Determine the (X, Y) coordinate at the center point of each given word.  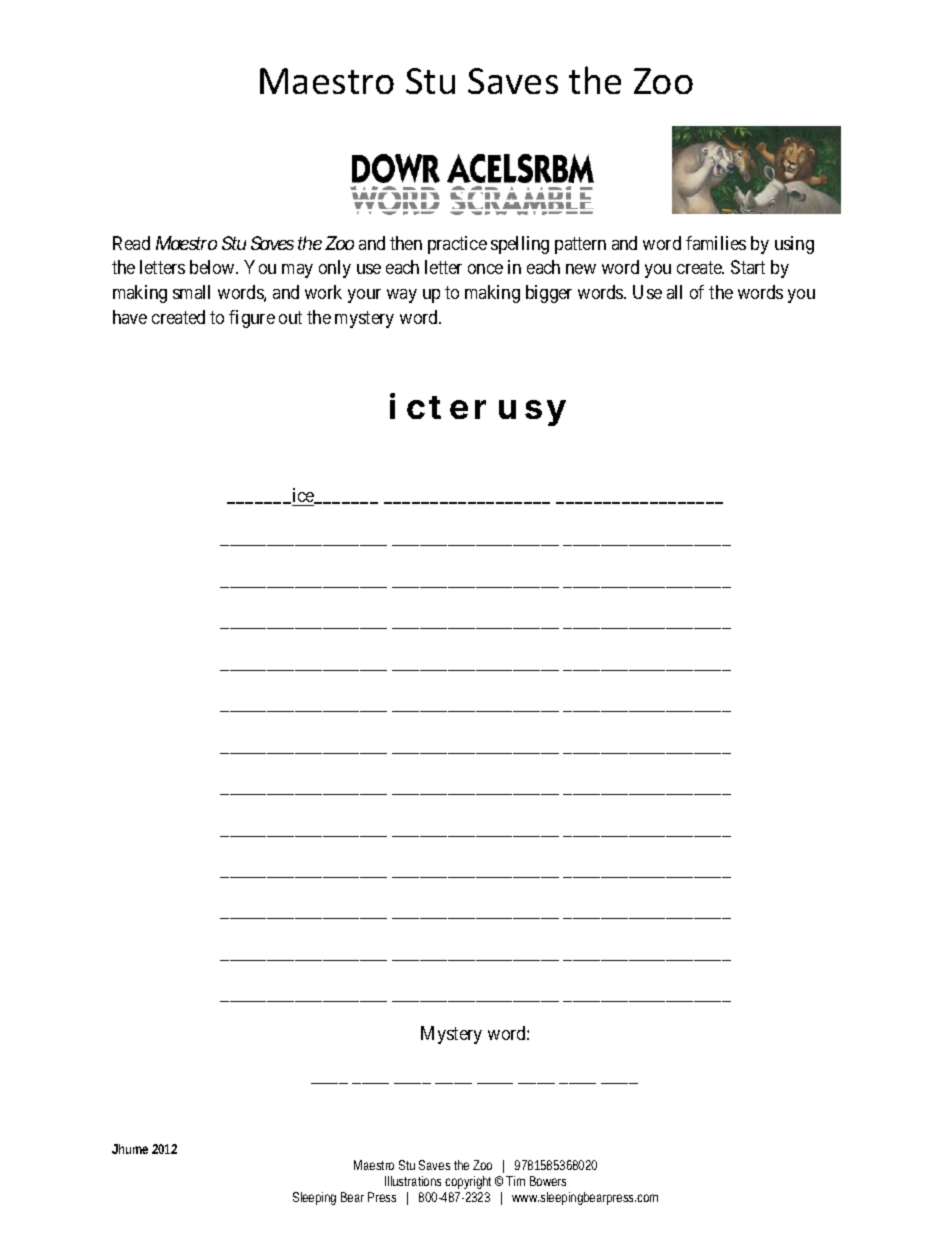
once (485, 269)
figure (252, 319)
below (213, 267)
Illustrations (413, 1181)
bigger (549, 294)
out (290, 317)
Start (748, 267)
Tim (515, 1181)
